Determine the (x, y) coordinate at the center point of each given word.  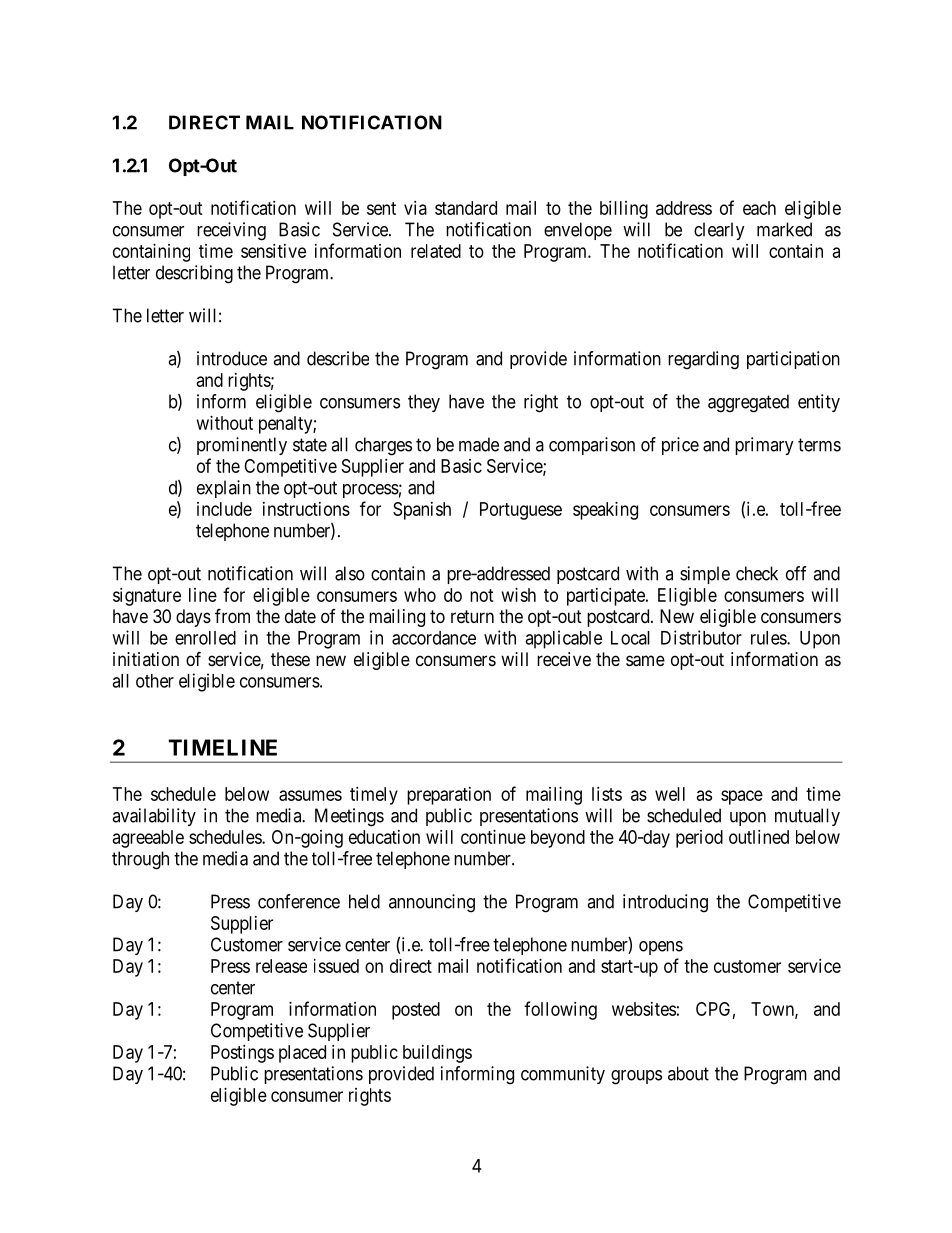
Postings (242, 1054)
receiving (231, 231)
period (699, 839)
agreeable (148, 839)
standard (466, 208)
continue (493, 837)
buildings (437, 1054)
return (472, 616)
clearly (719, 231)
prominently (242, 446)
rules (769, 638)
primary (764, 446)
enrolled (205, 638)
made (479, 444)
